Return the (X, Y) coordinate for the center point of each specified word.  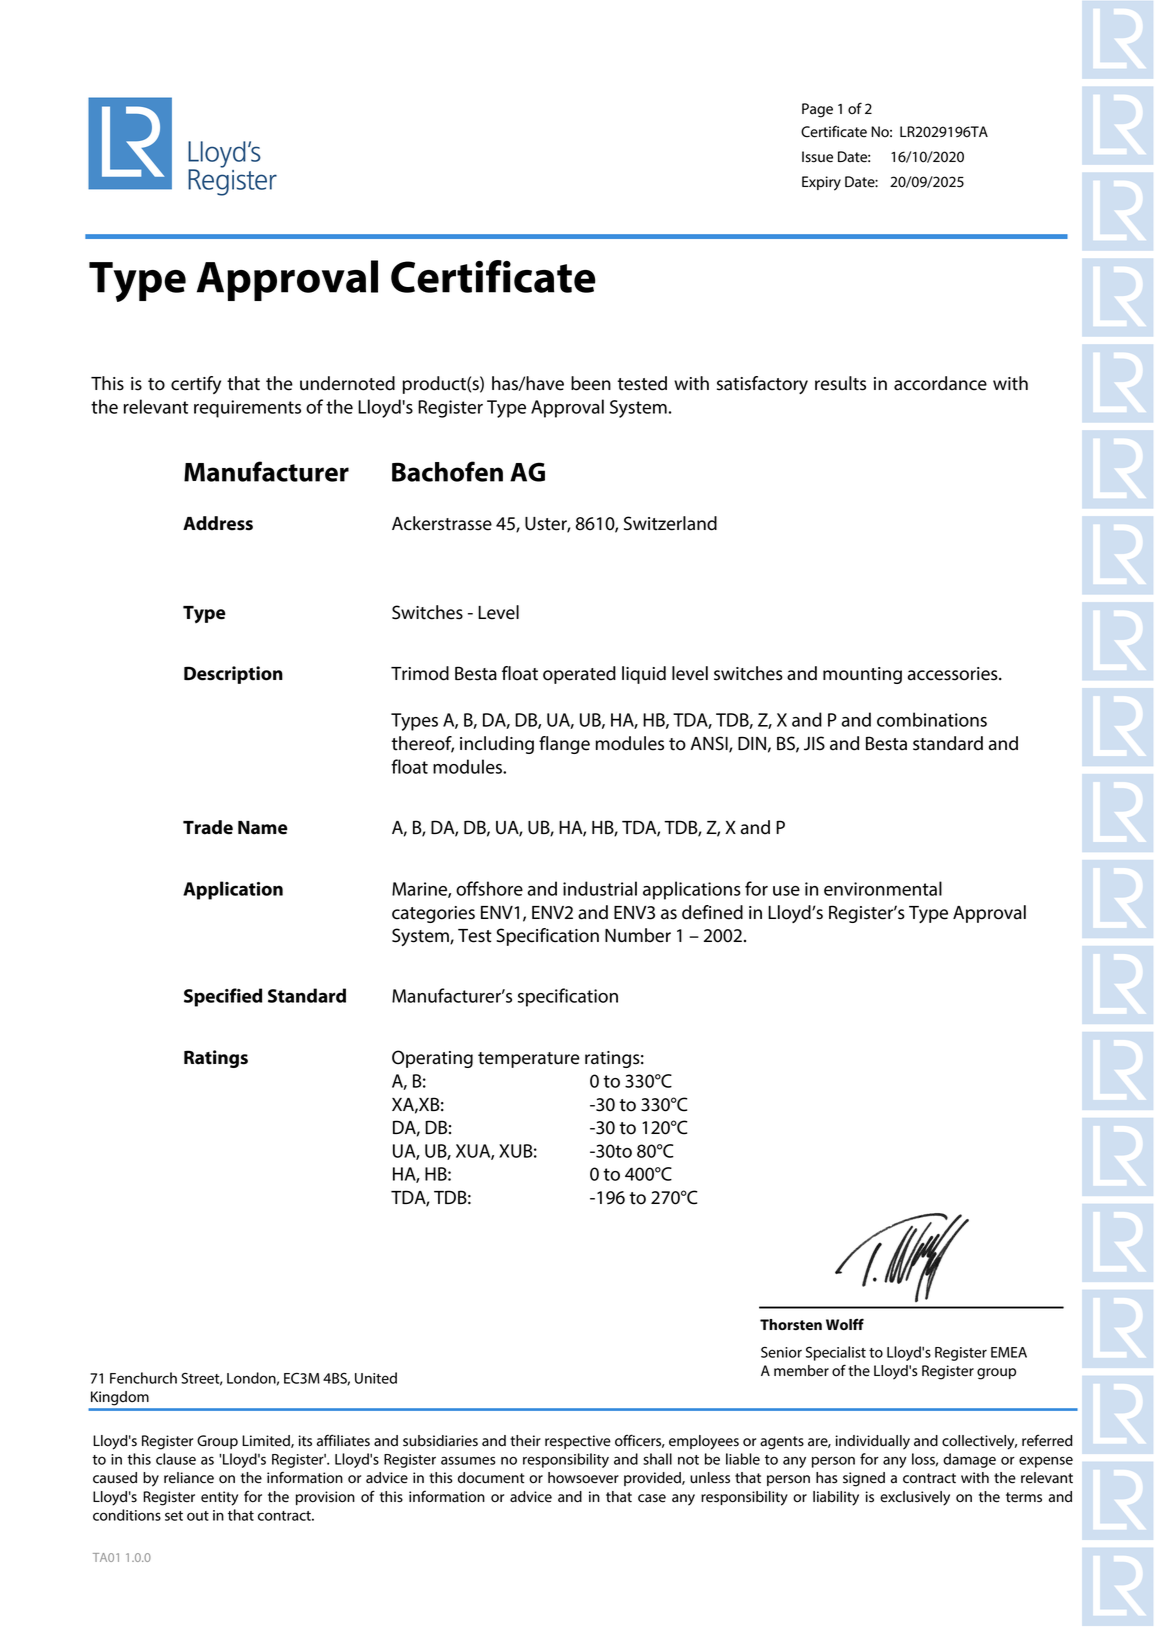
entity (219, 1498)
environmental (883, 888)
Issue (817, 157)
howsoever (583, 1478)
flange (564, 745)
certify (196, 385)
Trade (208, 827)
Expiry (821, 183)
